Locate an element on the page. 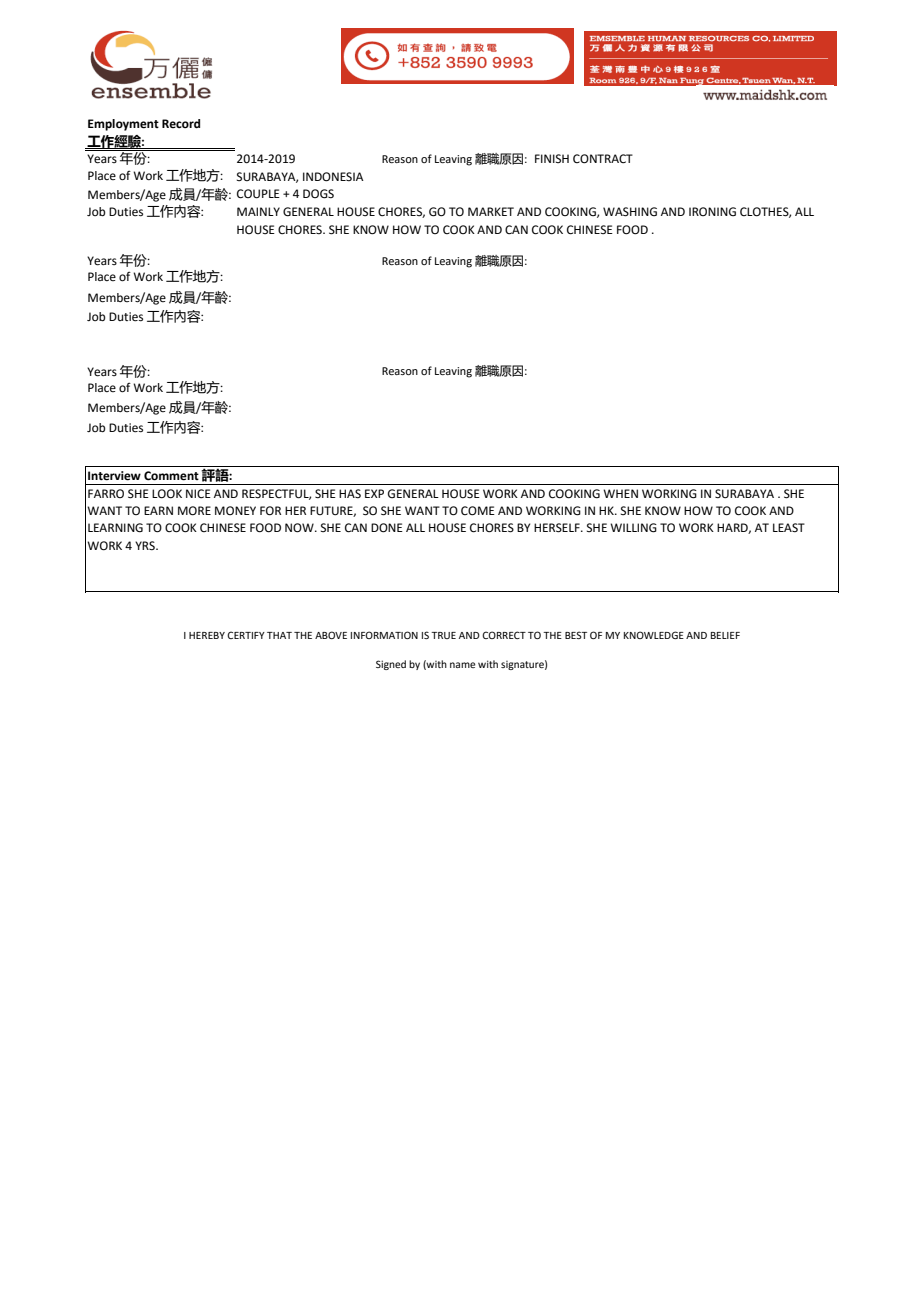 The height and width of the page is (1308, 924). Comment is located at coordinates (171, 476).
